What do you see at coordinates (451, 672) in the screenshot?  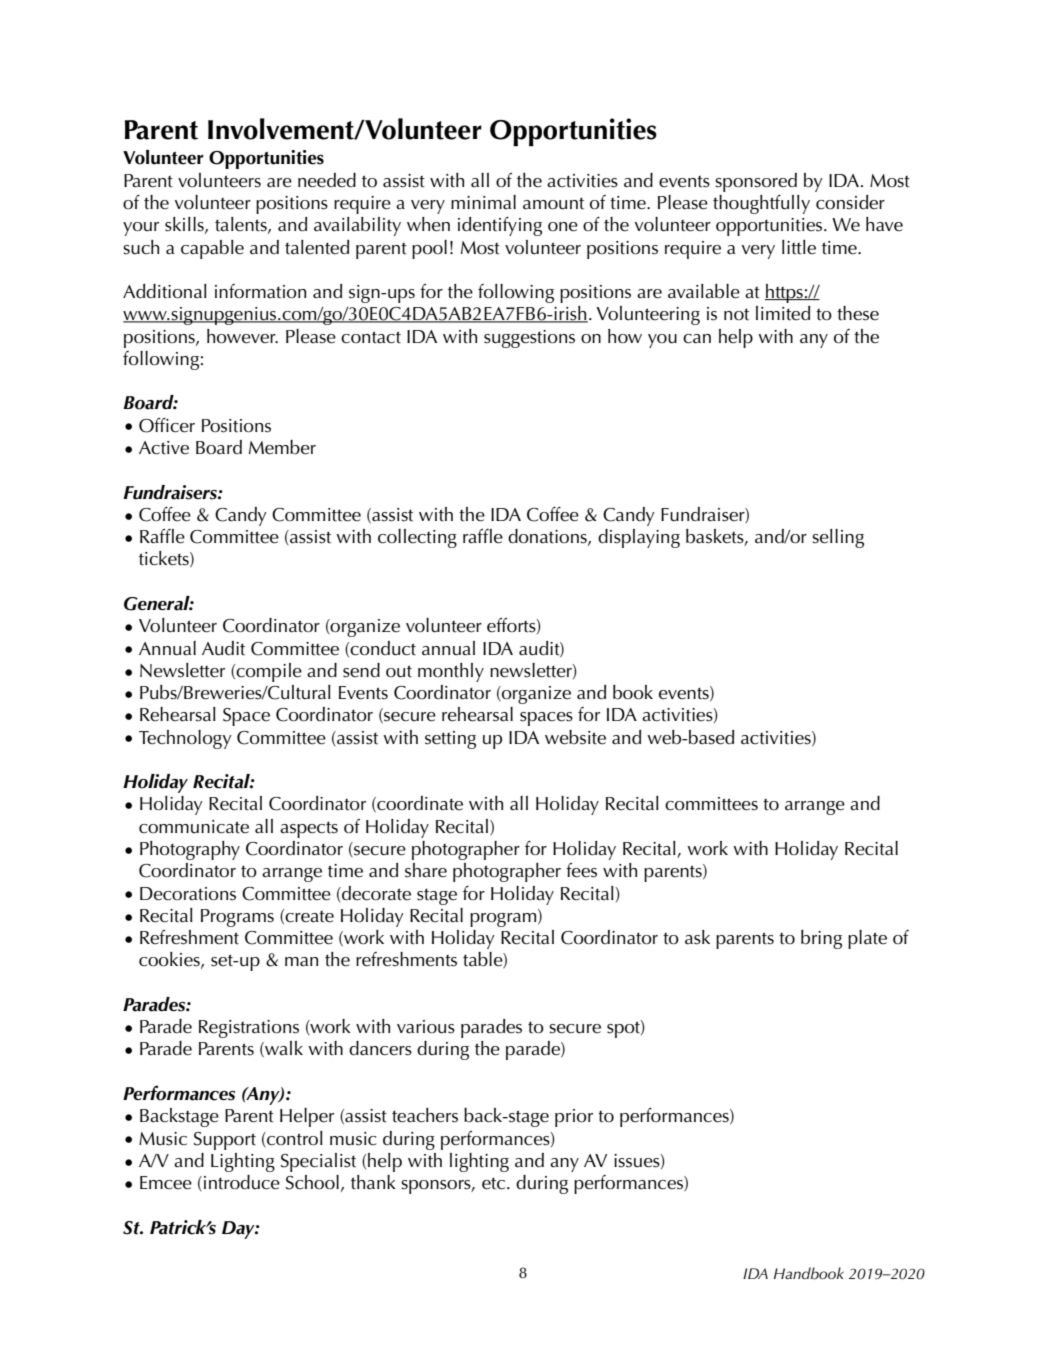 I see `monthly` at bounding box center [451, 672].
